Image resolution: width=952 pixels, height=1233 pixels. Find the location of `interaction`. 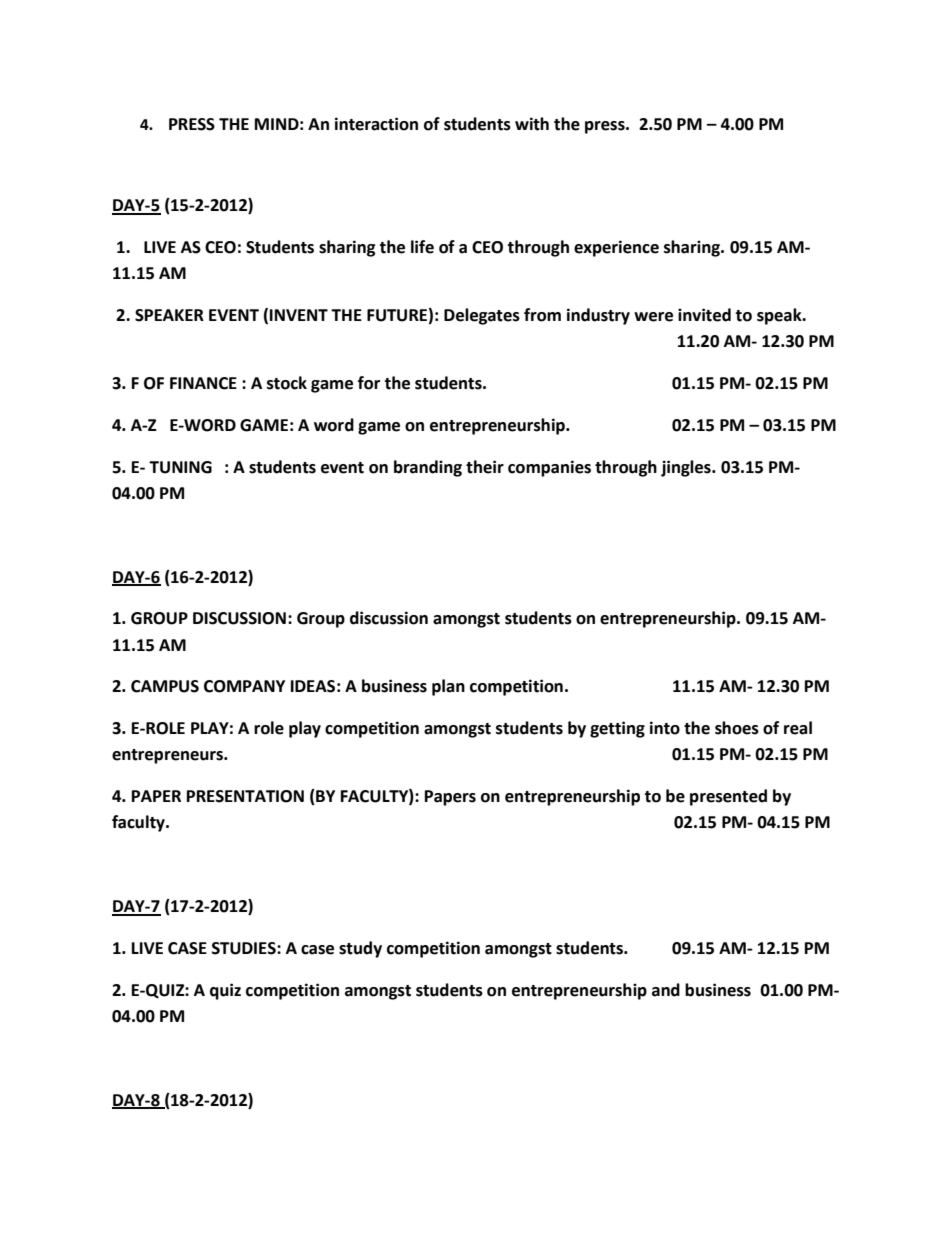

interaction is located at coordinates (376, 124).
